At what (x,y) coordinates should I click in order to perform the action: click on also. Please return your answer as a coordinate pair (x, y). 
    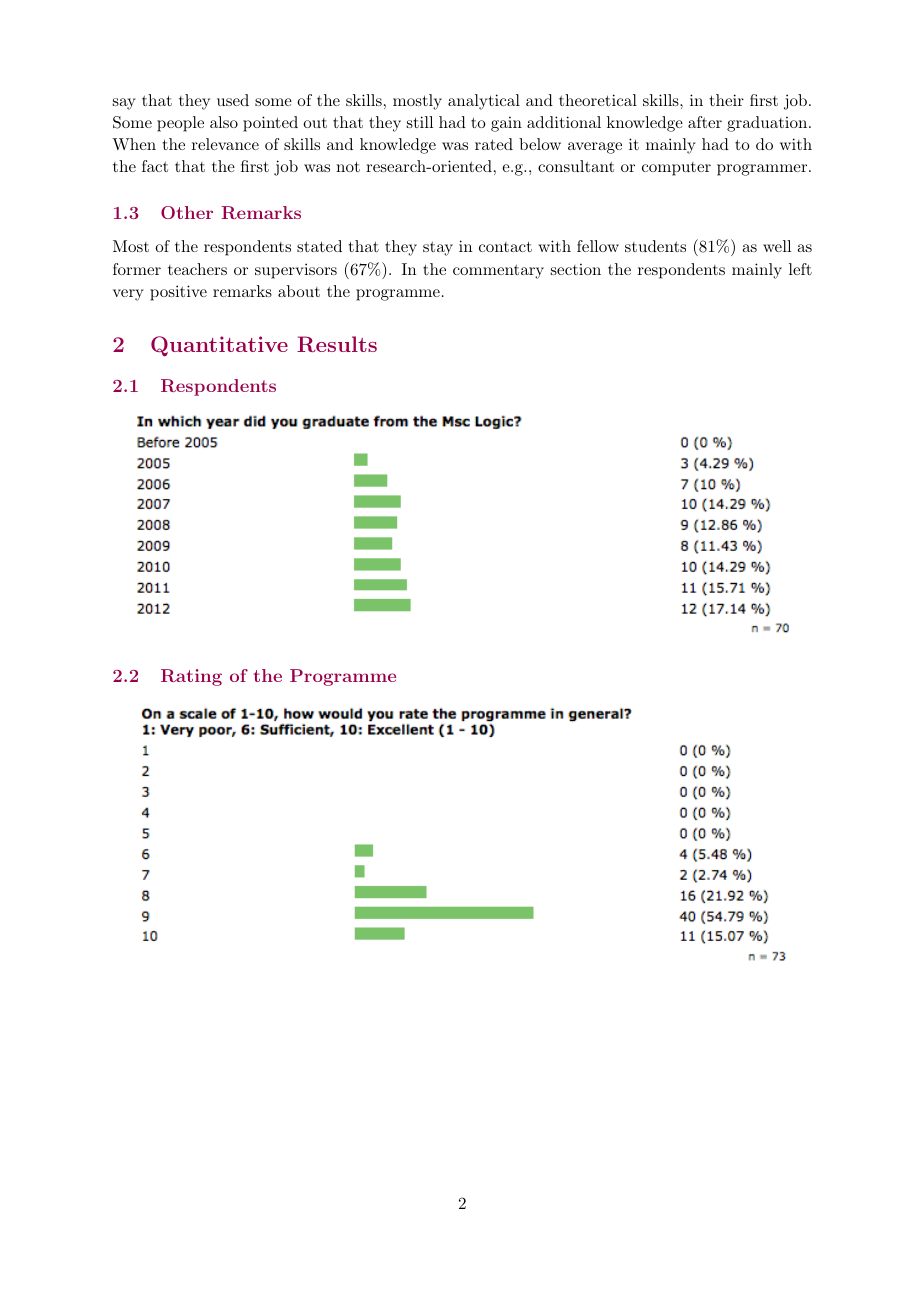
    Looking at the image, I should click on (224, 122).
